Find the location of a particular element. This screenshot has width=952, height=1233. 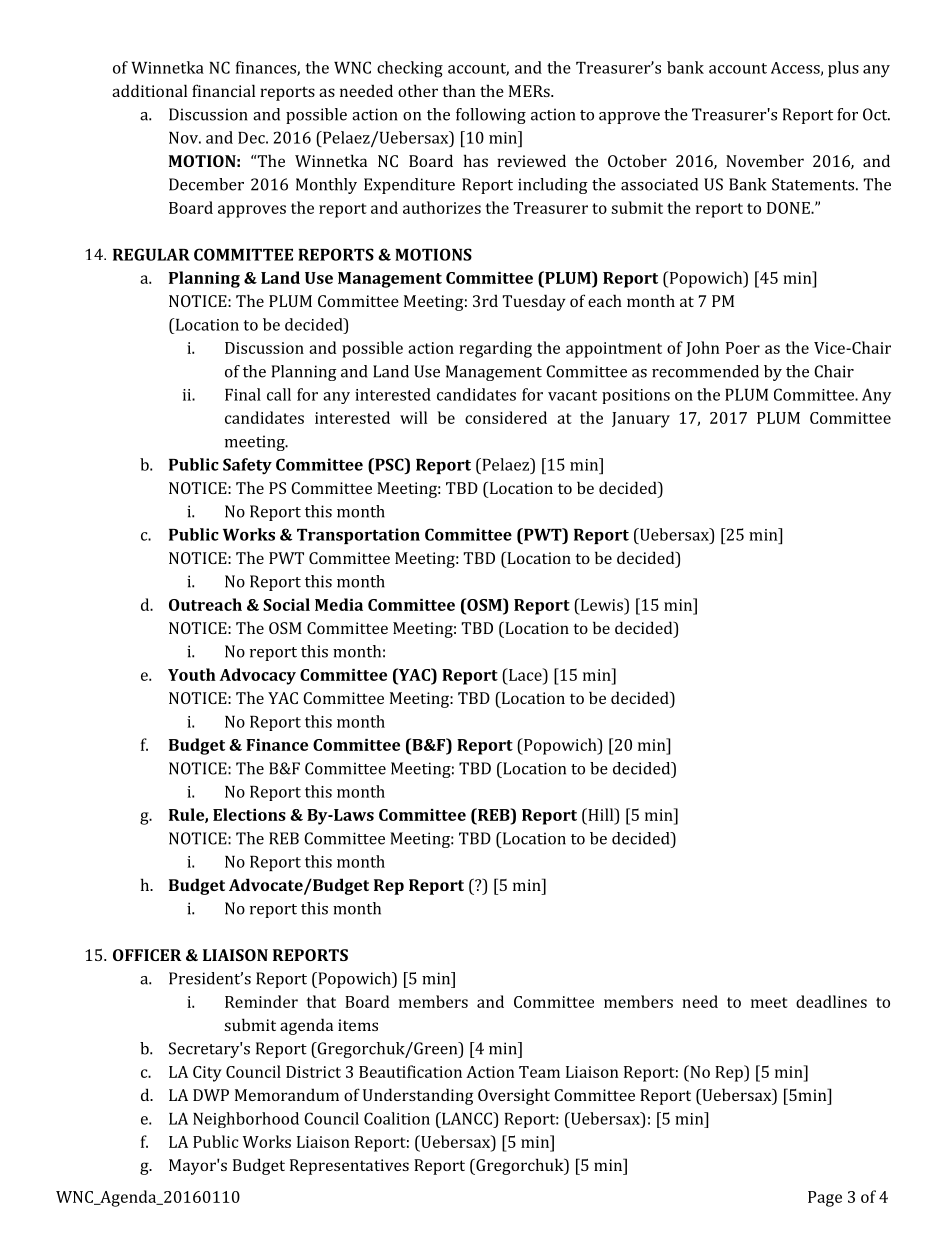

Hill is located at coordinates (601, 814).
